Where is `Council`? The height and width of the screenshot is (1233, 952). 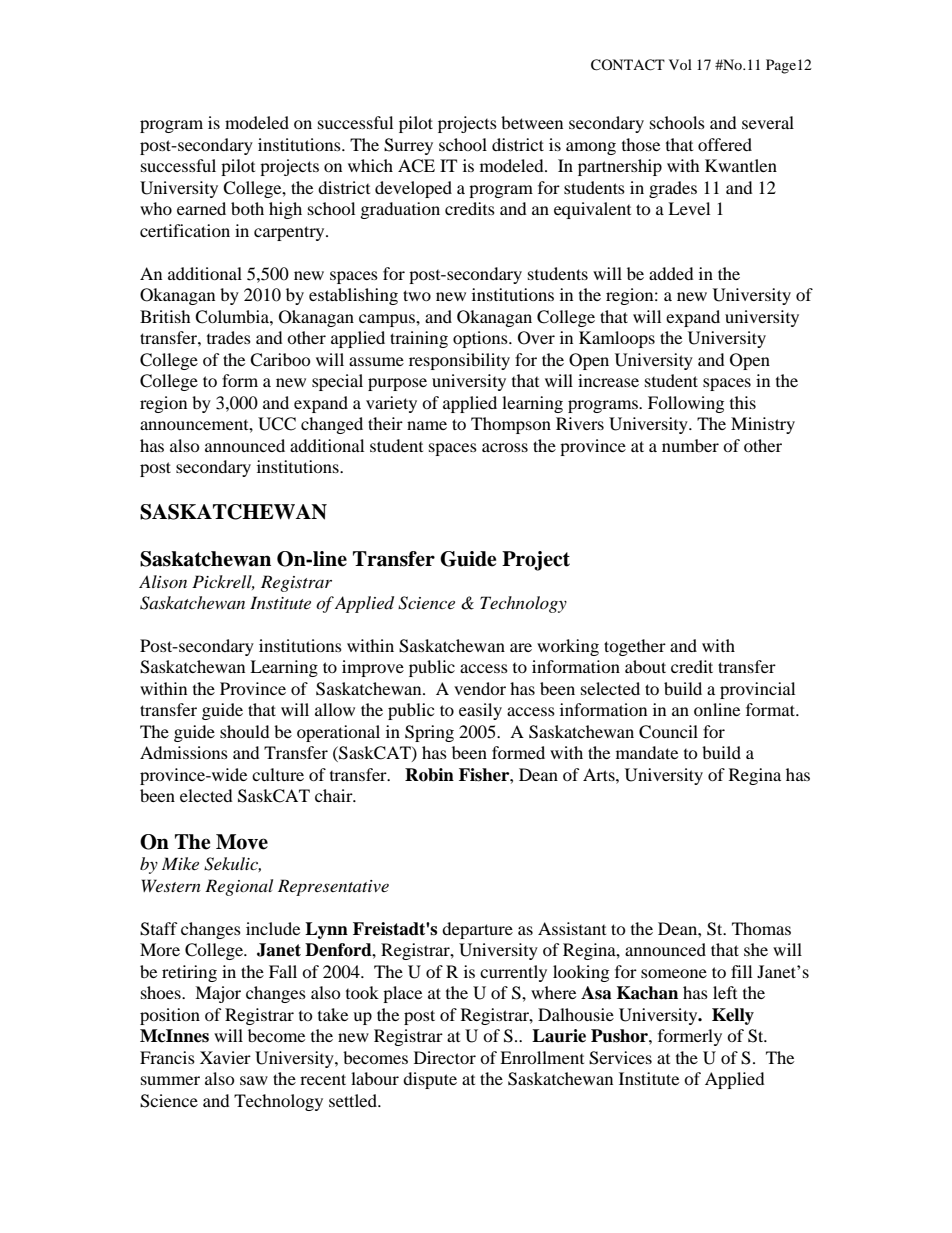
Council is located at coordinates (668, 732).
